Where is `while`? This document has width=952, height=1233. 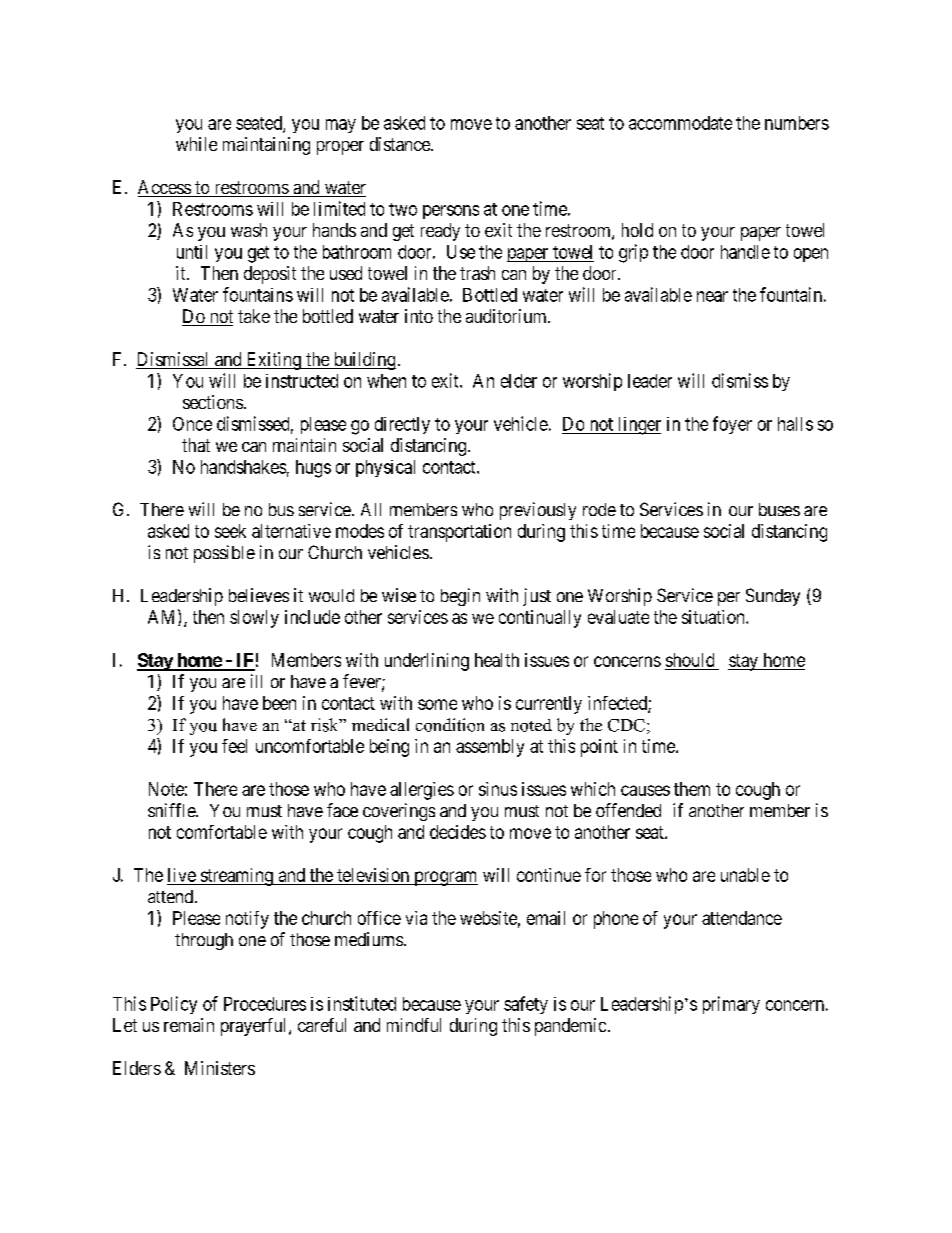 while is located at coordinates (196, 144).
